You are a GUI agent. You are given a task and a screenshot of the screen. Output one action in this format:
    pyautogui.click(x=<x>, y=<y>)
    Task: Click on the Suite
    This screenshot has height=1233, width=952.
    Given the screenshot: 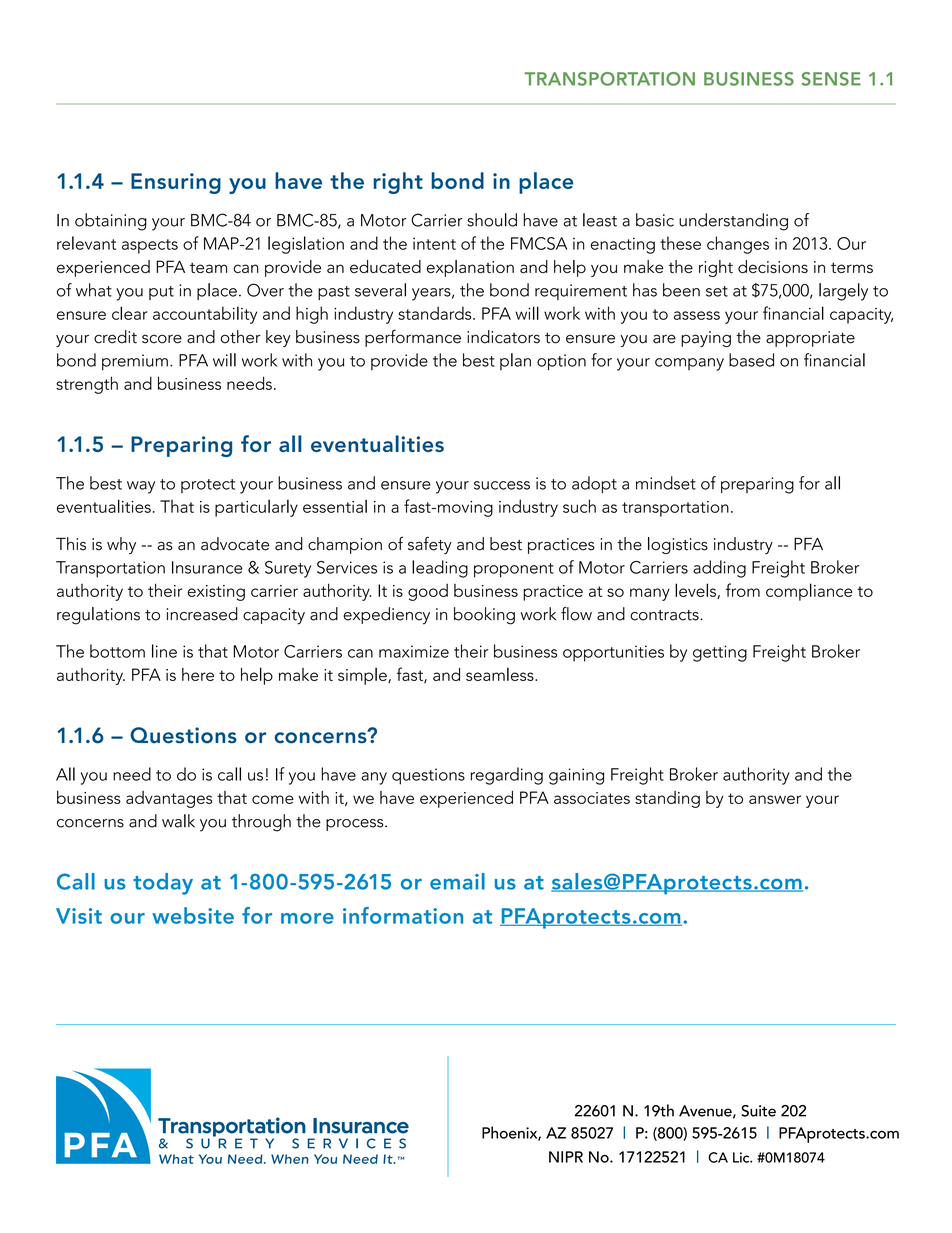 What is the action you would take?
    pyautogui.click(x=758, y=1111)
